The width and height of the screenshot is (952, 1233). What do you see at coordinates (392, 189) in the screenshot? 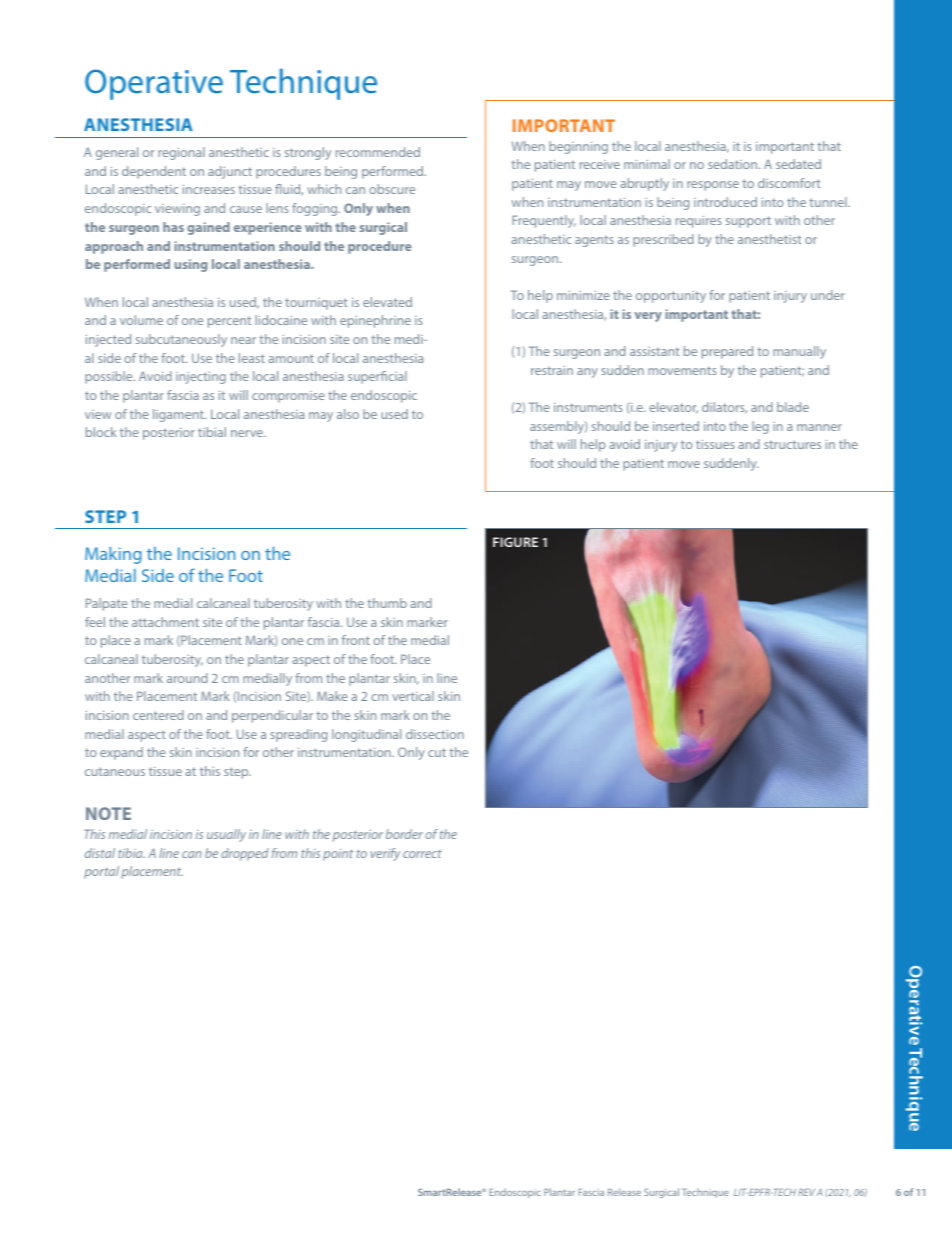
I see `obscure` at bounding box center [392, 189].
